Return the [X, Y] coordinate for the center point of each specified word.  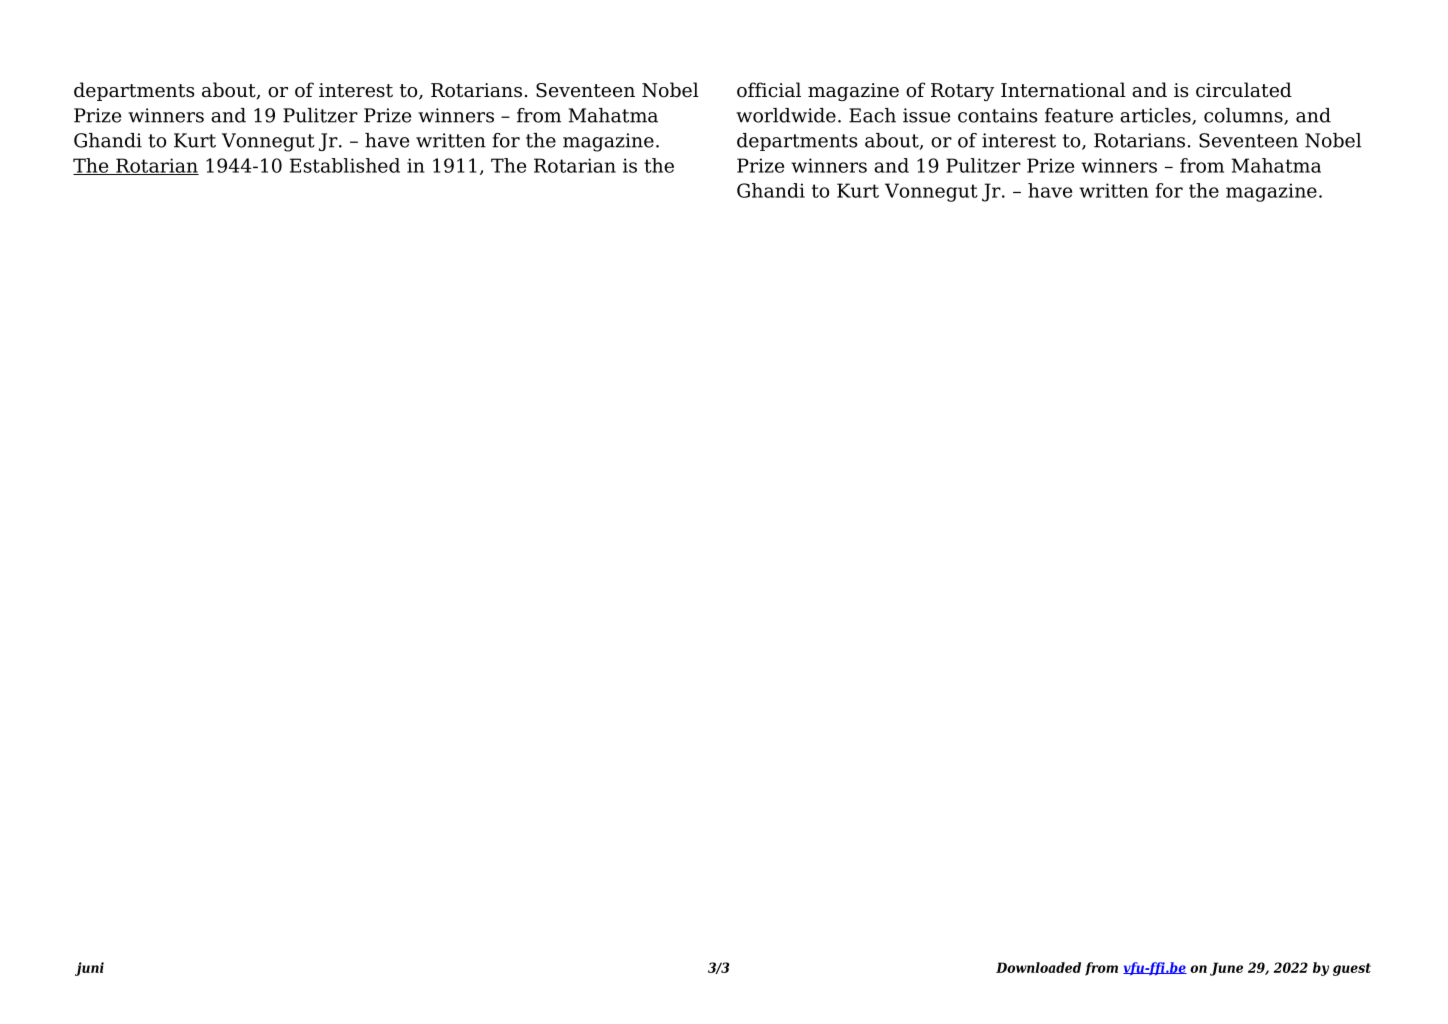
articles [1156, 116]
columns [1244, 116]
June [1226, 969]
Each [872, 115]
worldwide [786, 115]
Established [345, 165]
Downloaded [1038, 967]
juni [89, 969]
